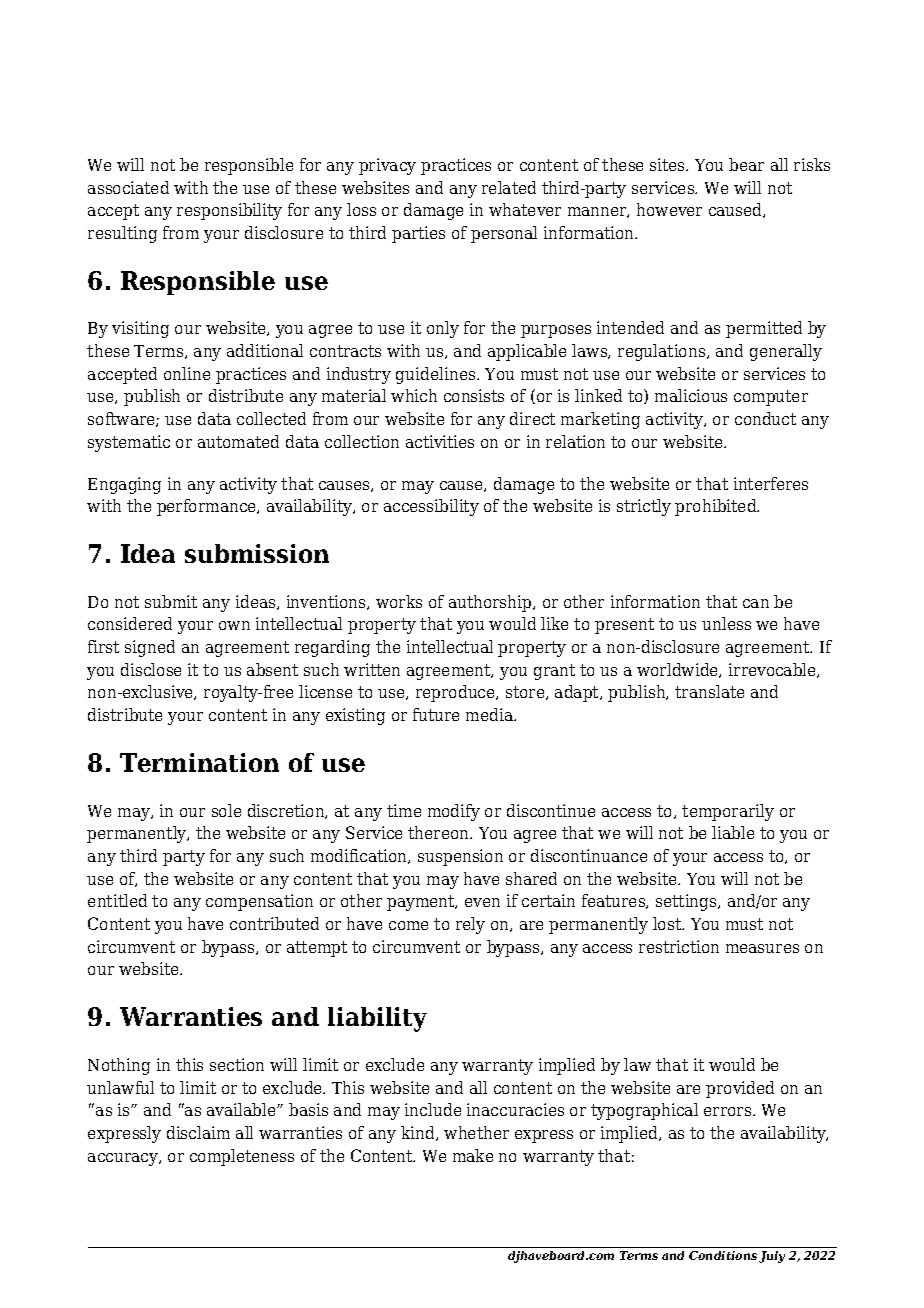 The height and width of the document is (1308, 924). What do you see at coordinates (723, 1255) in the document?
I see `Conditions` at bounding box center [723, 1255].
